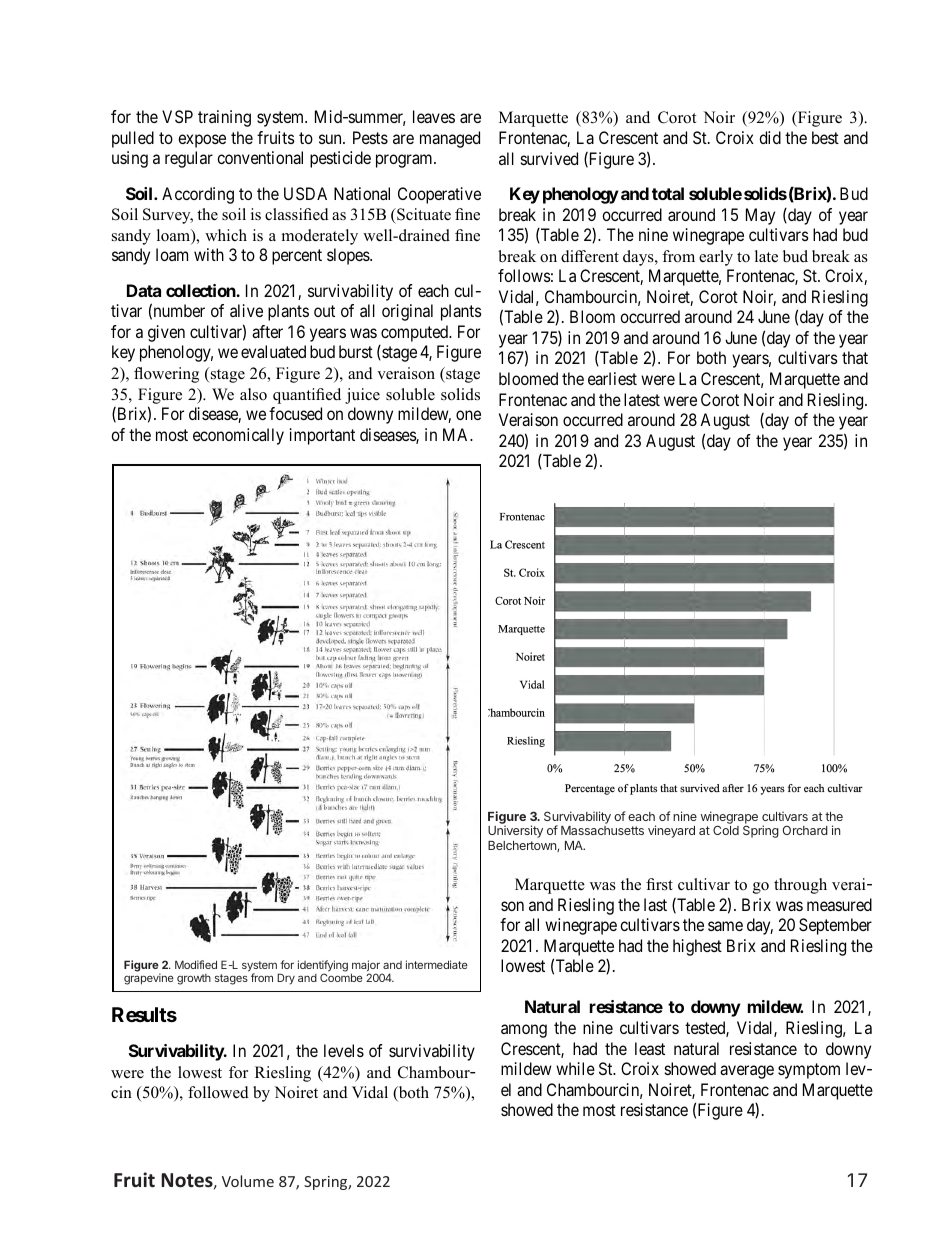 Image resolution: width=952 pixels, height=1233 pixels. I want to click on University, so click(515, 831).
